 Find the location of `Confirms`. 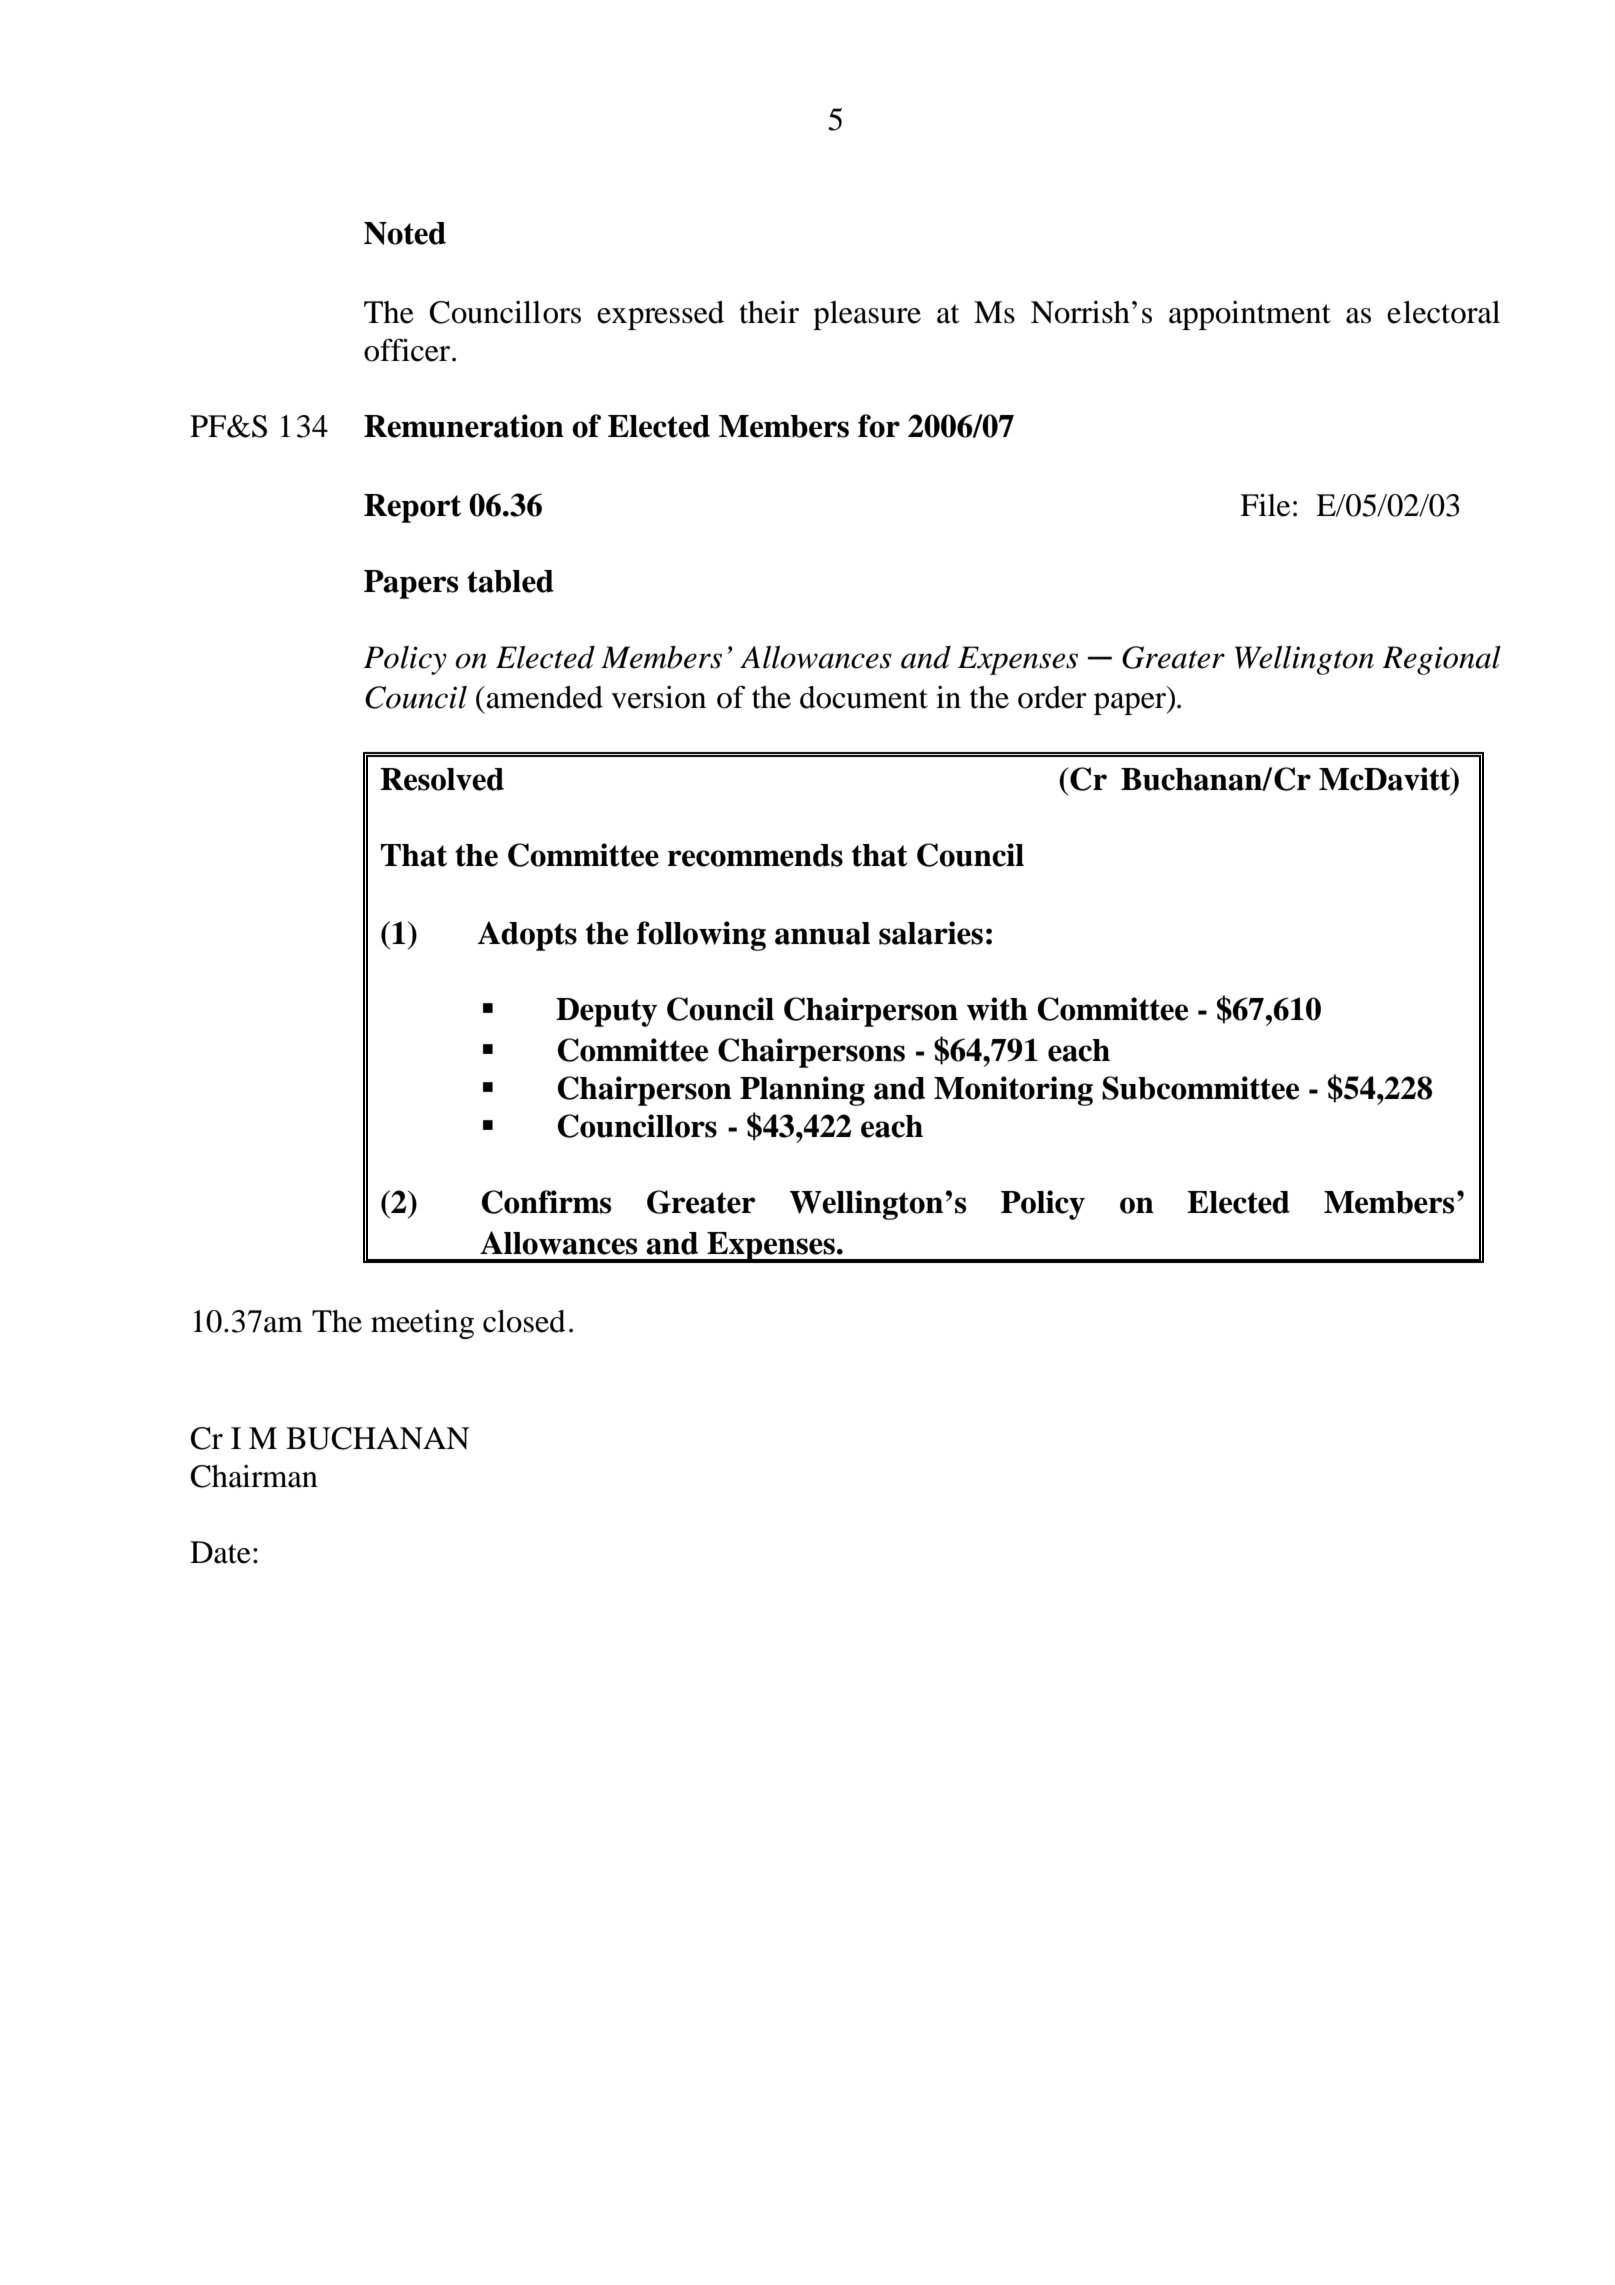

Confirms is located at coordinates (547, 1202).
